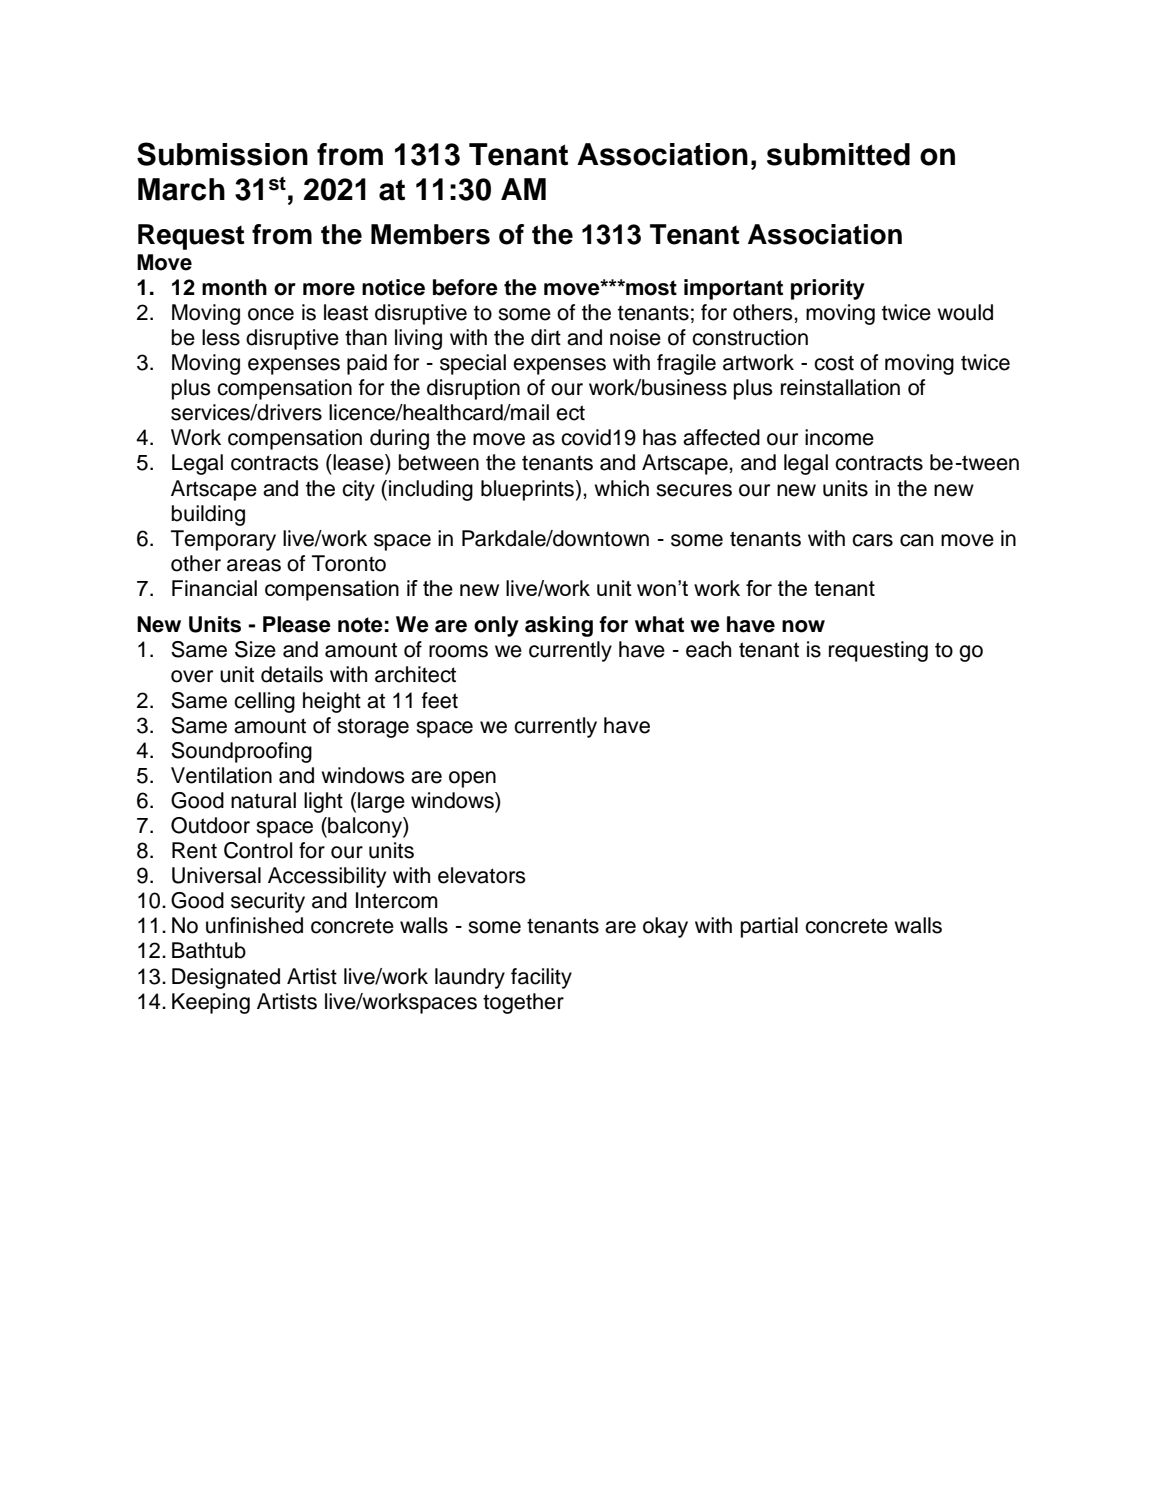 The width and height of the screenshot is (1161, 1502). I want to click on partial, so click(769, 927).
